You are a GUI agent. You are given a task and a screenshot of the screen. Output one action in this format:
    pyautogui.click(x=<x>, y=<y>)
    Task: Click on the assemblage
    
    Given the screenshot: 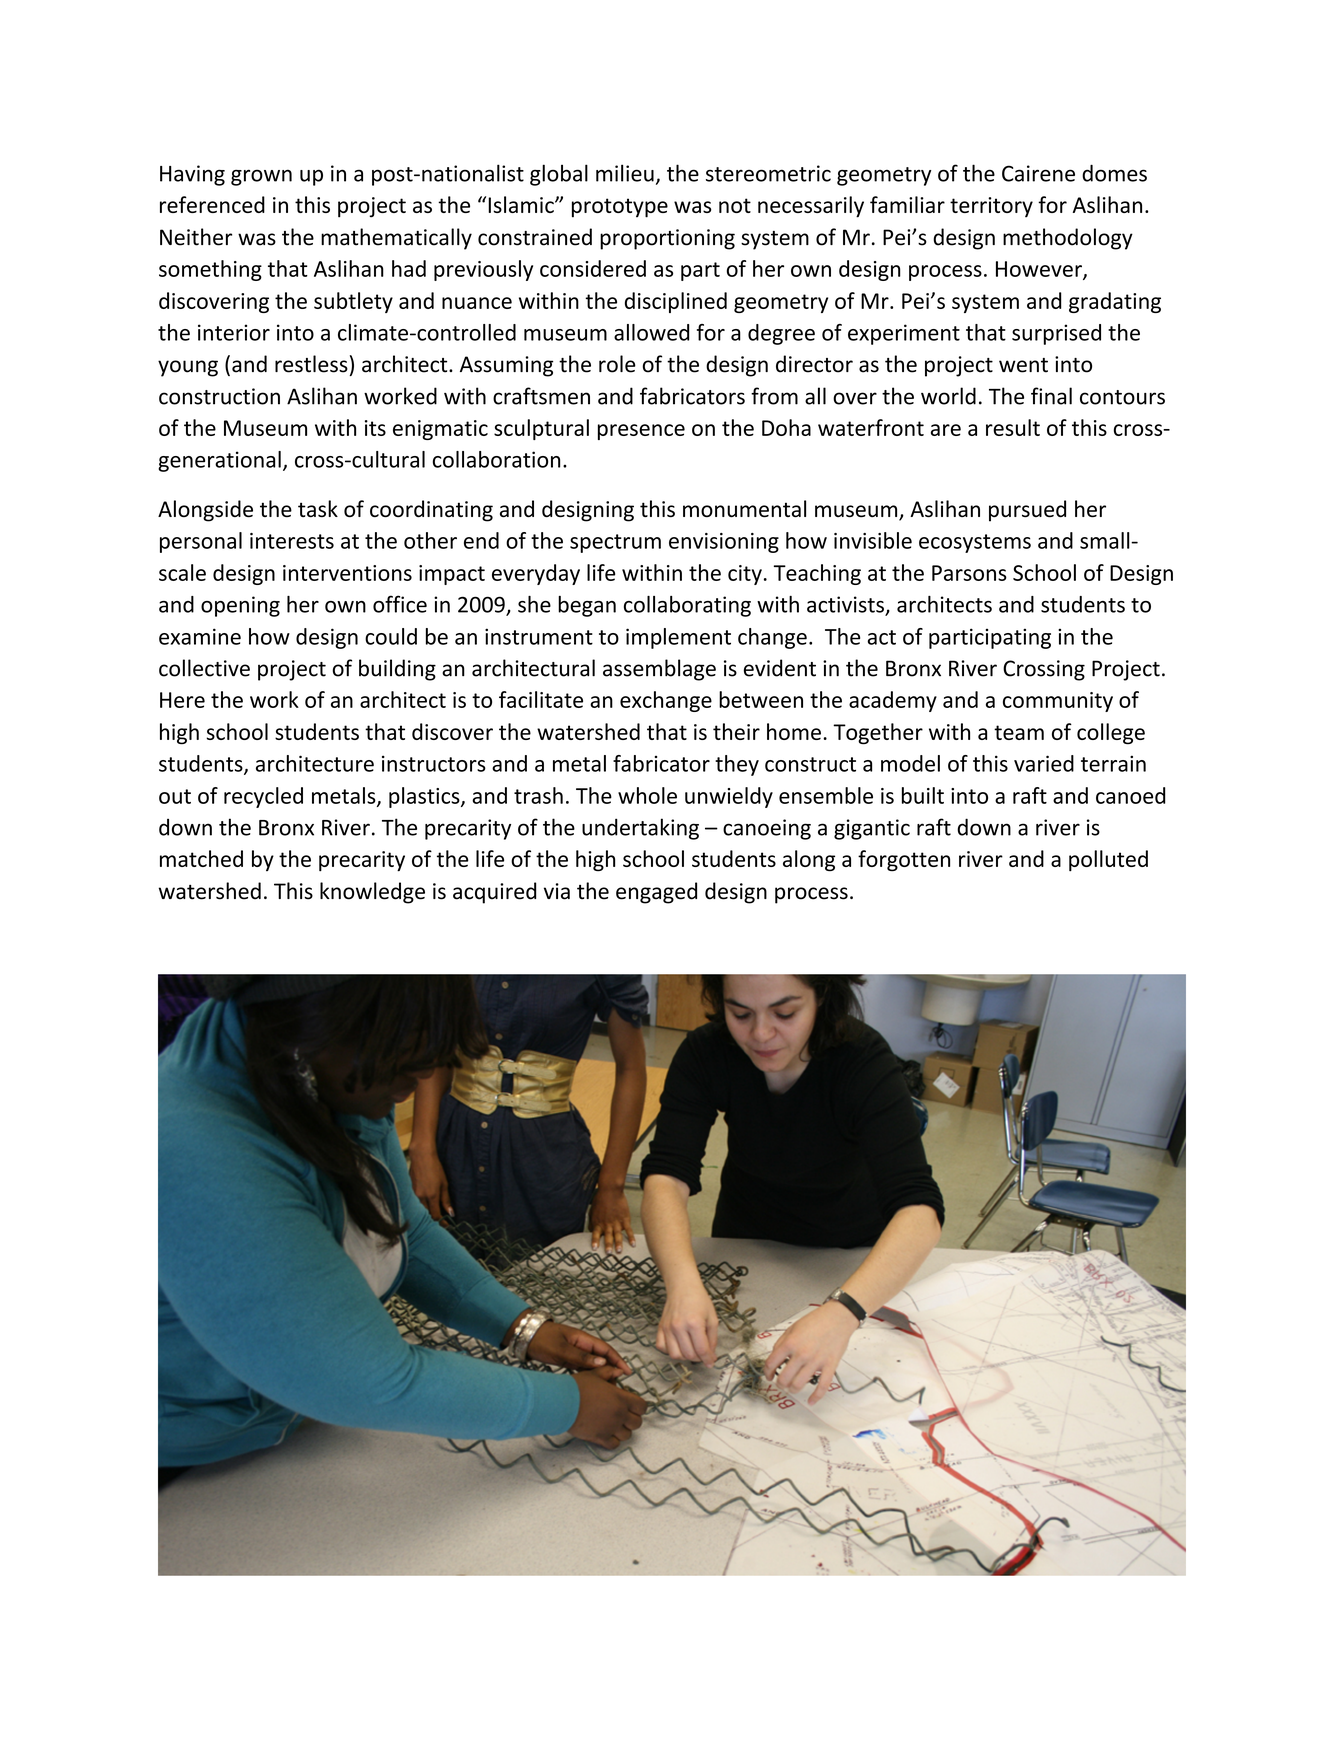 What is the action you would take?
    pyautogui.click(x=659, y=670)
